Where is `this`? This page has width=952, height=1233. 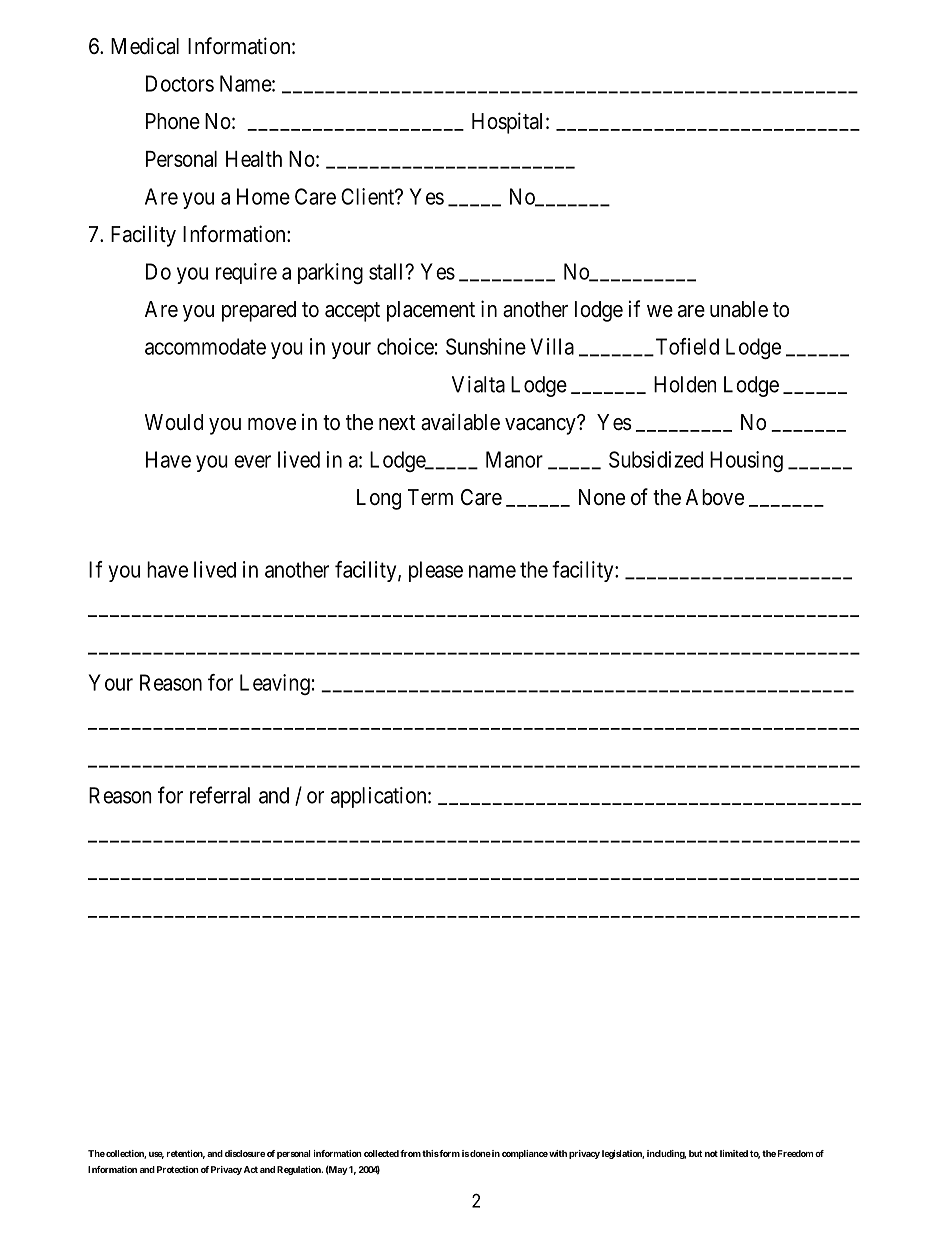
this is located at coordinates (430, 1153).
